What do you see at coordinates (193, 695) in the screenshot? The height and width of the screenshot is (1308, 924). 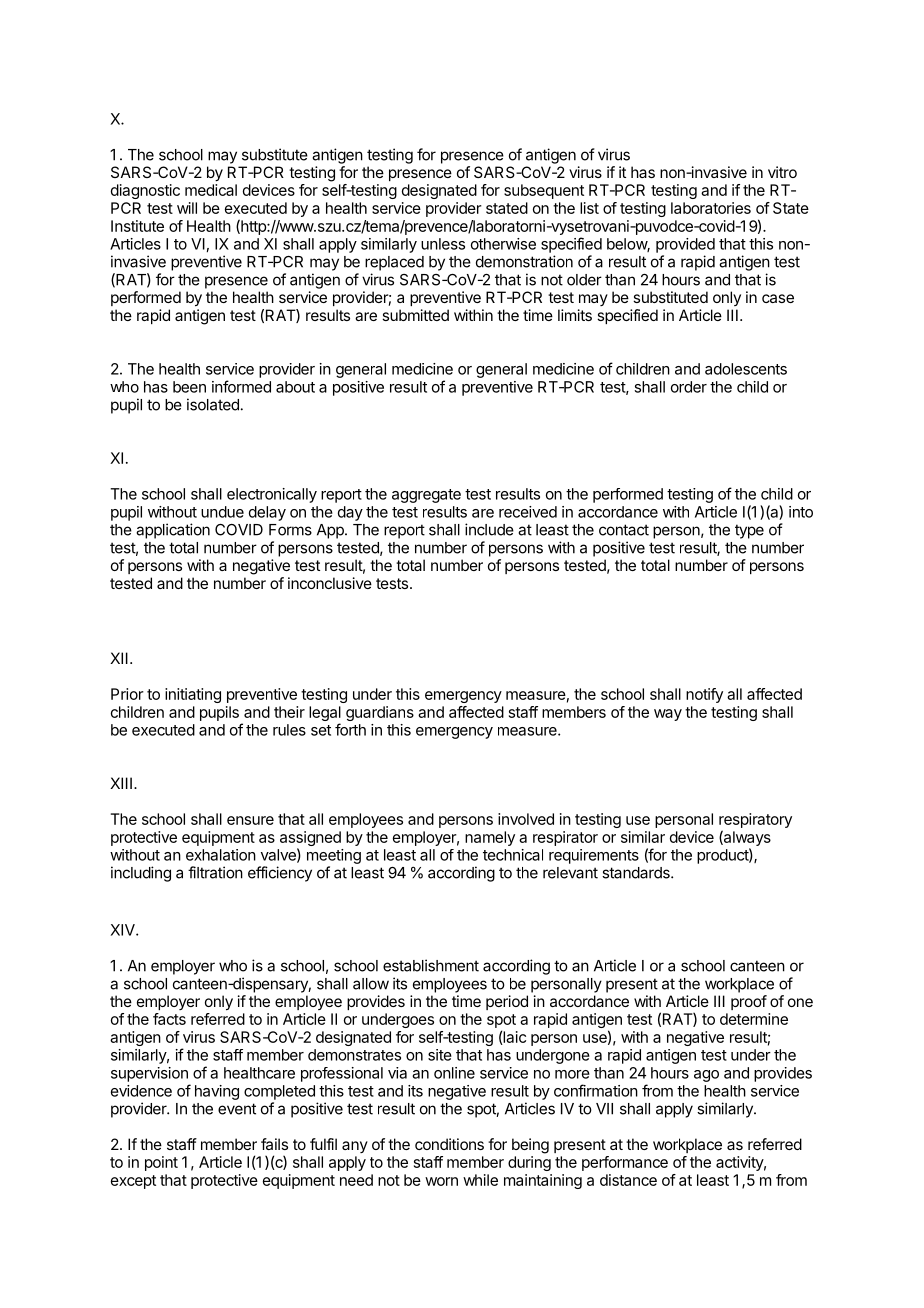 I see `initiating` at bounding box center [193, 695].
